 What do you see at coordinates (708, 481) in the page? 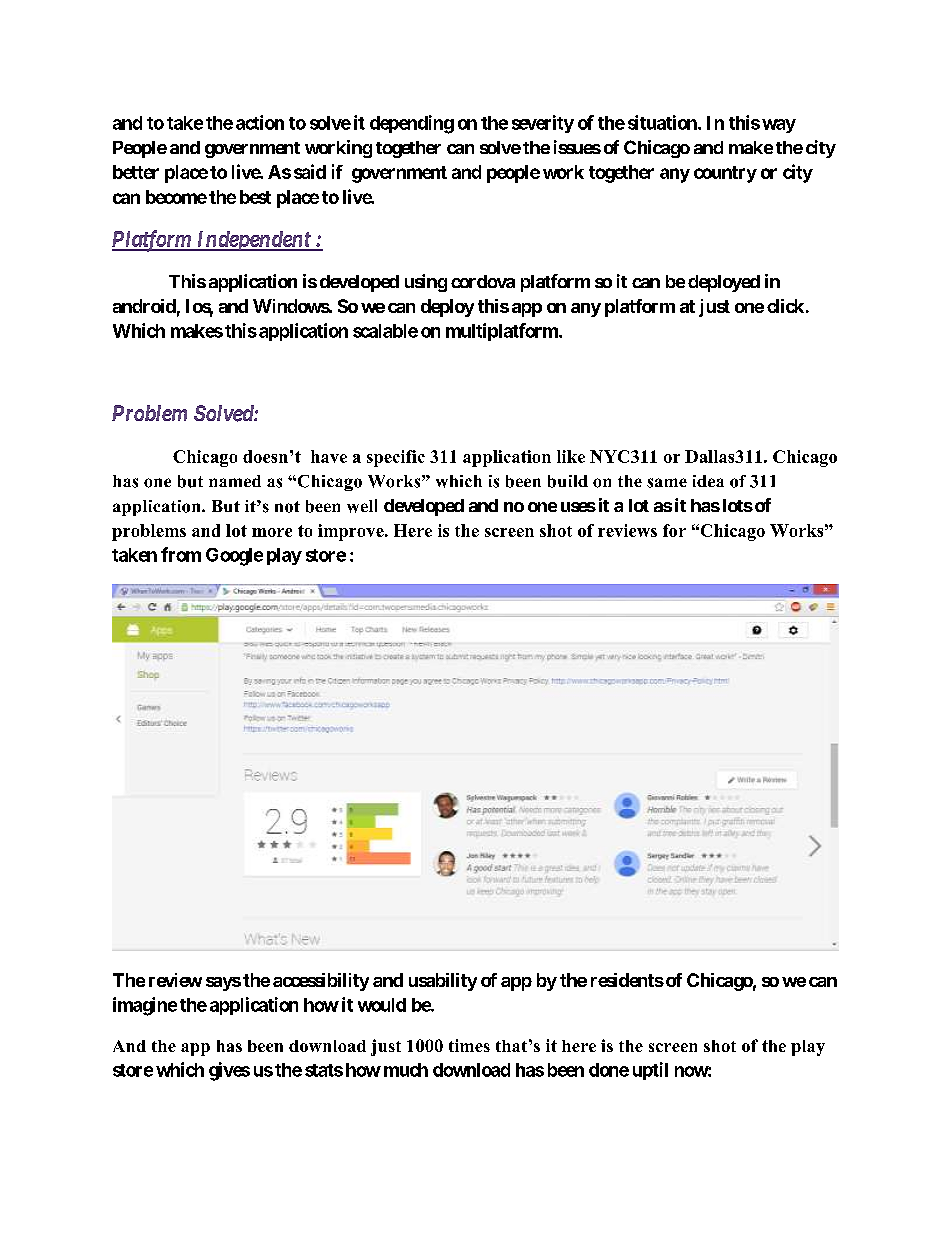
I see `idea` at bounding box center [708, 481].
